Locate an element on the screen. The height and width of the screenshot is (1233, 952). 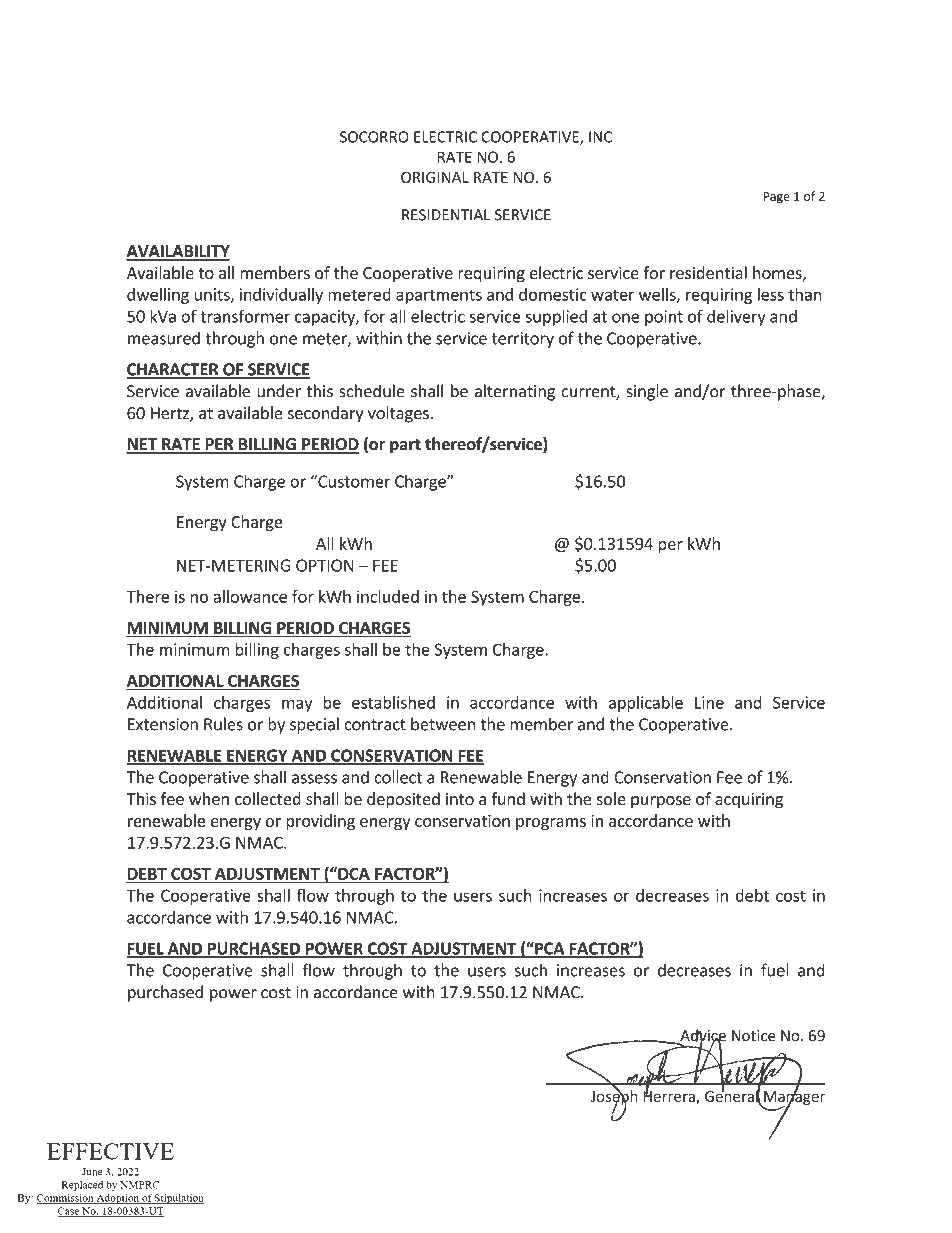
allowance is located at coordinates (250, 596).
